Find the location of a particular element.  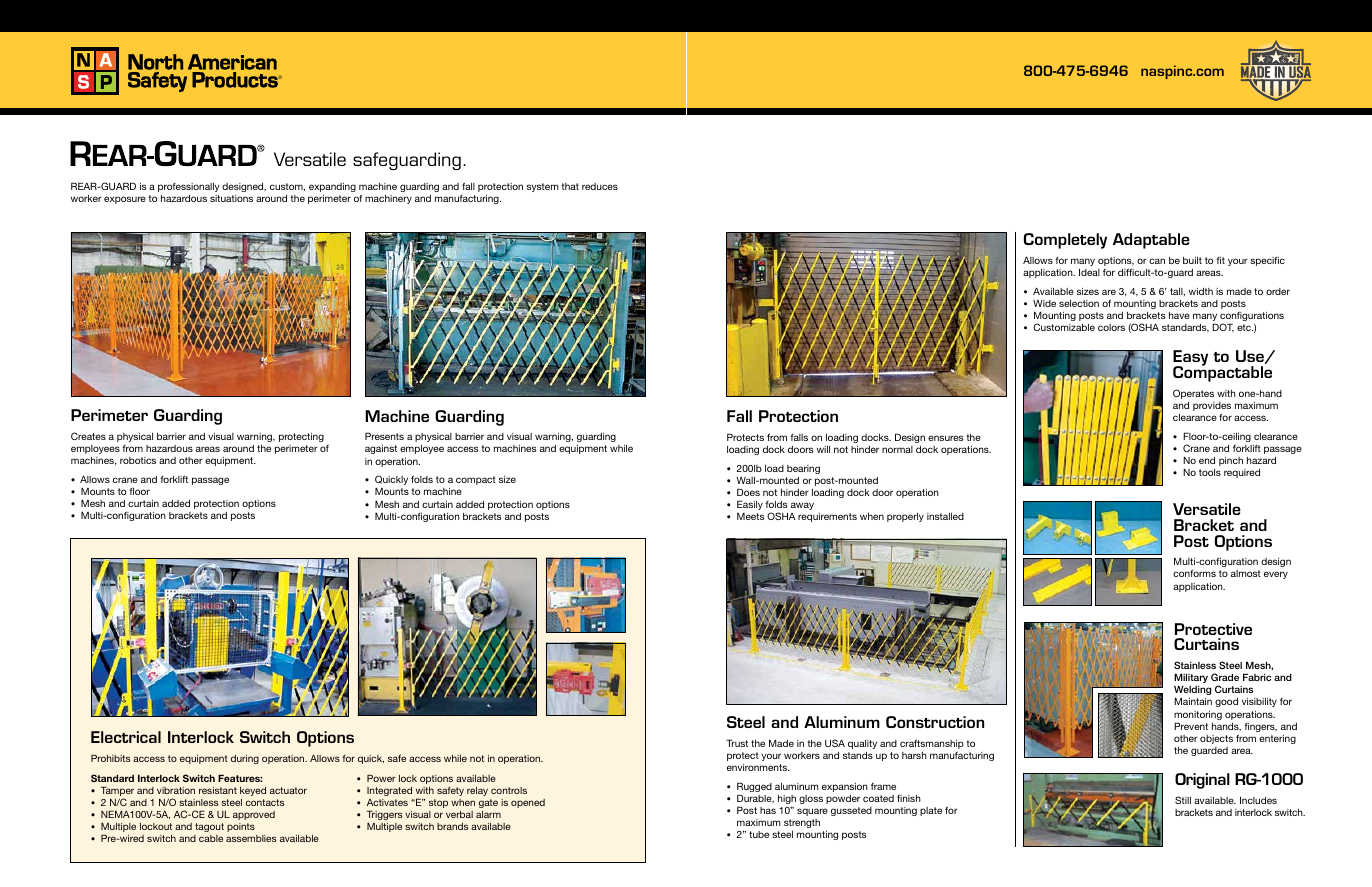

situations is located at coordinates (231, 198).
